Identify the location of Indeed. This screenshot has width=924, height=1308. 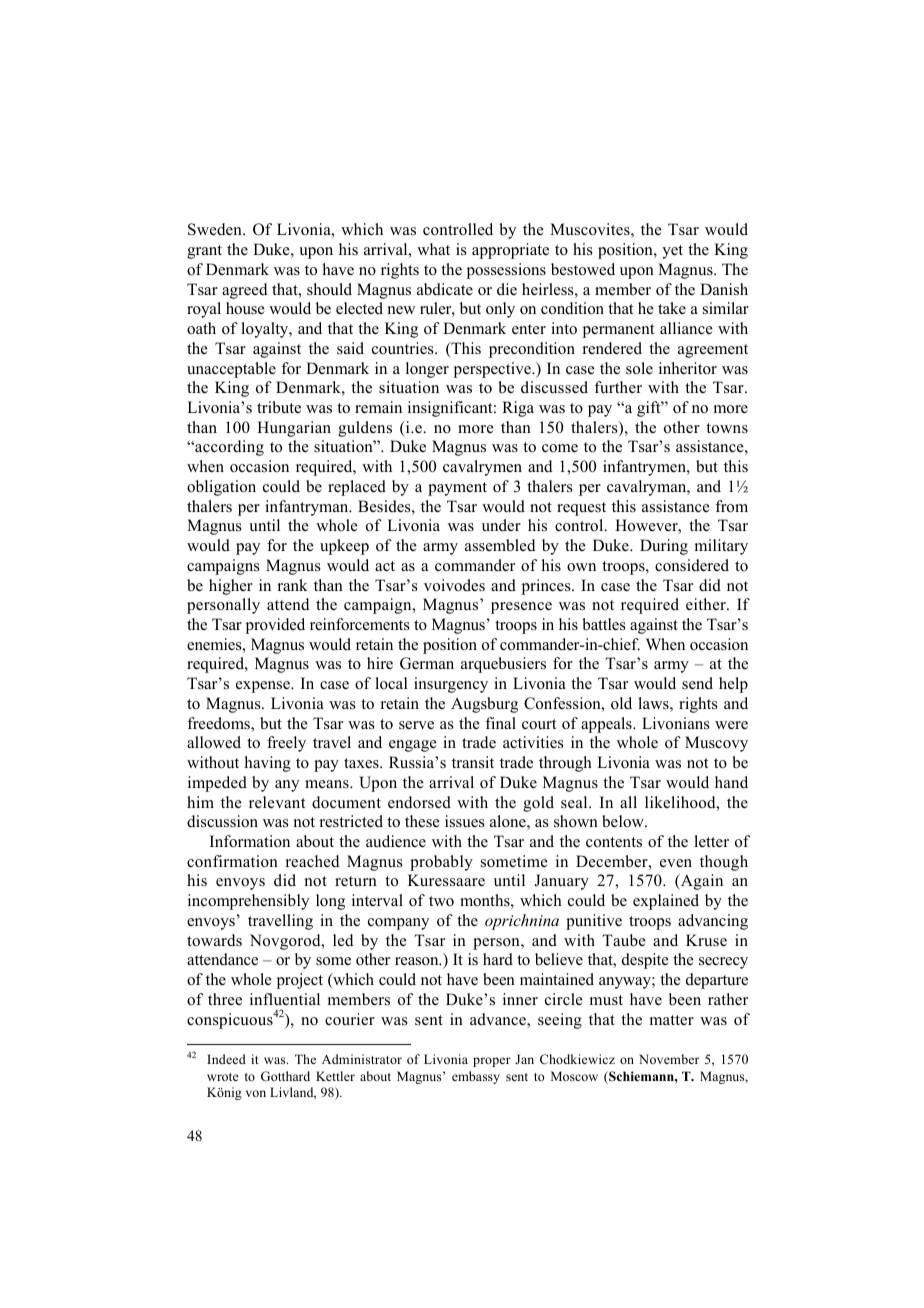
(226, 1059).
